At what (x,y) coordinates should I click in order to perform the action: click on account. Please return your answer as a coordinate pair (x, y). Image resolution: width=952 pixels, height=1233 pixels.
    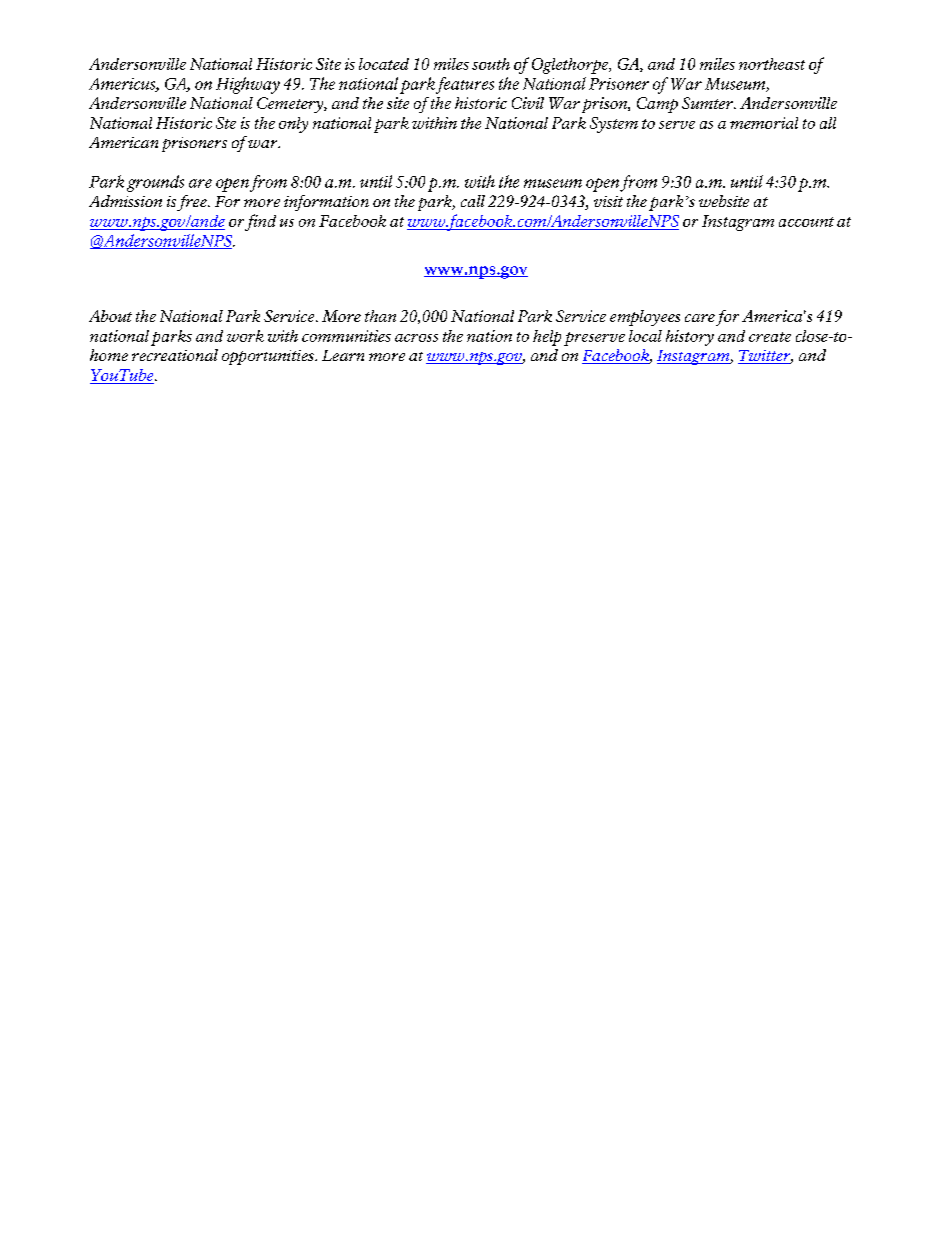
    Looking at the image, I should click on (806, 222).
